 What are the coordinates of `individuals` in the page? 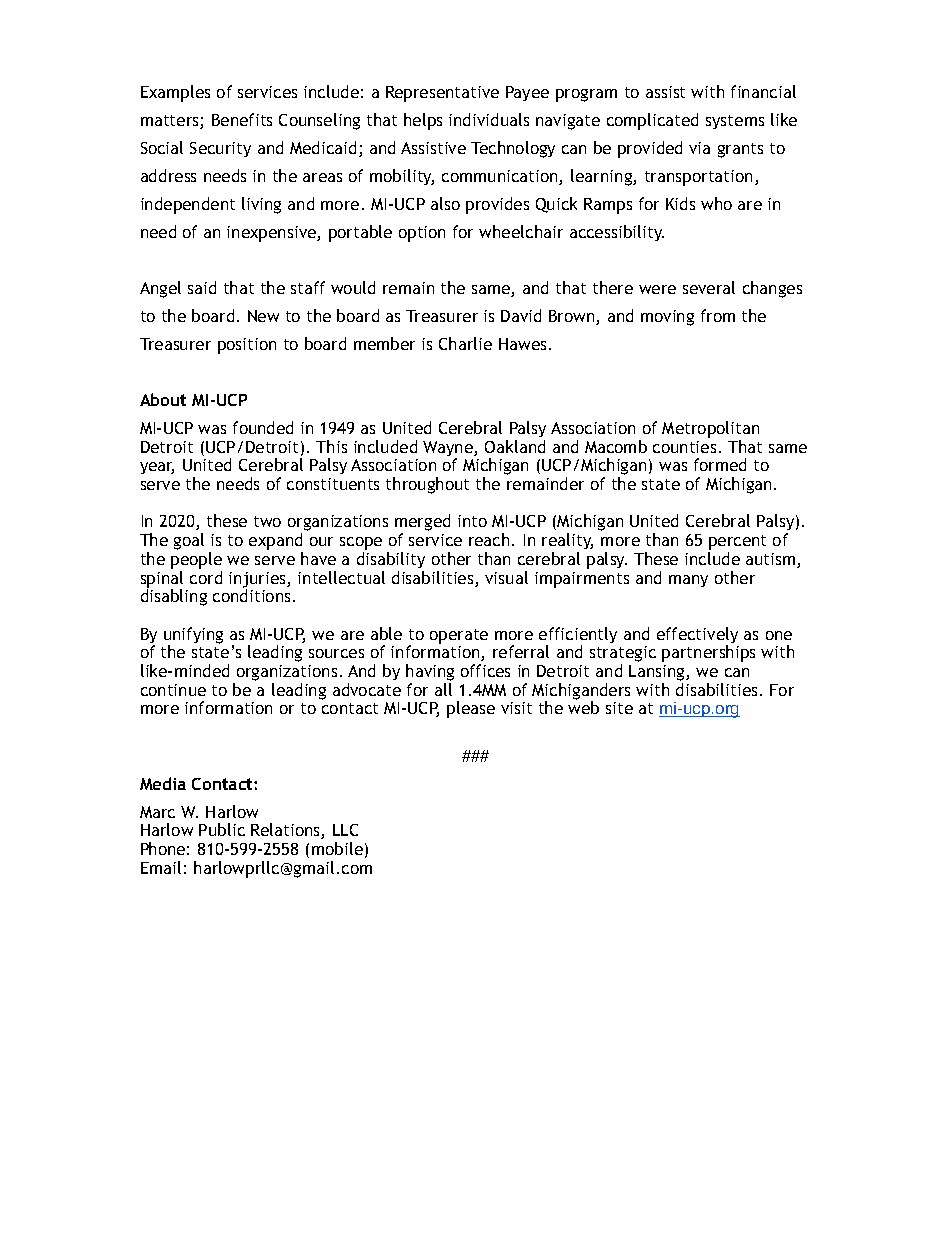 It's located at (489, 119).
